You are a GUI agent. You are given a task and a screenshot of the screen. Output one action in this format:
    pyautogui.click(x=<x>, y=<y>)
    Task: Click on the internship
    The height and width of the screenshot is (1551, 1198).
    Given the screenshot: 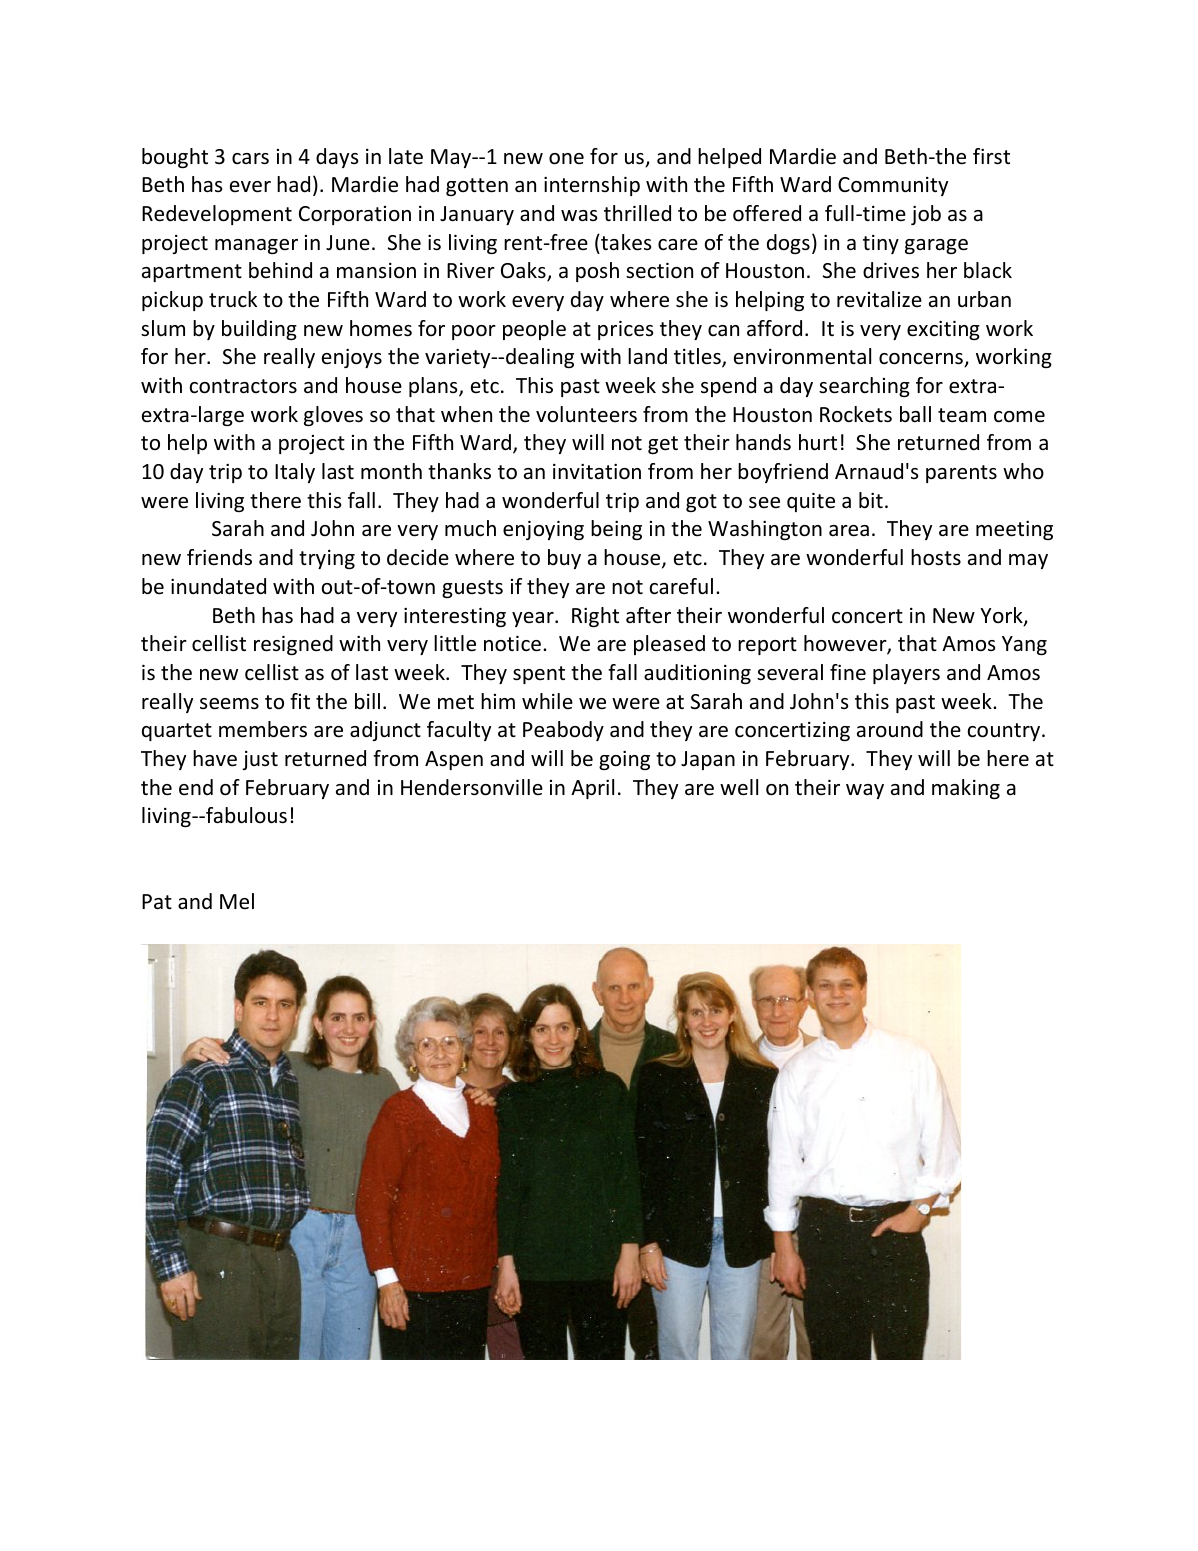 What is the action you would take?
    pyautogui.click(x=592, y=186)
